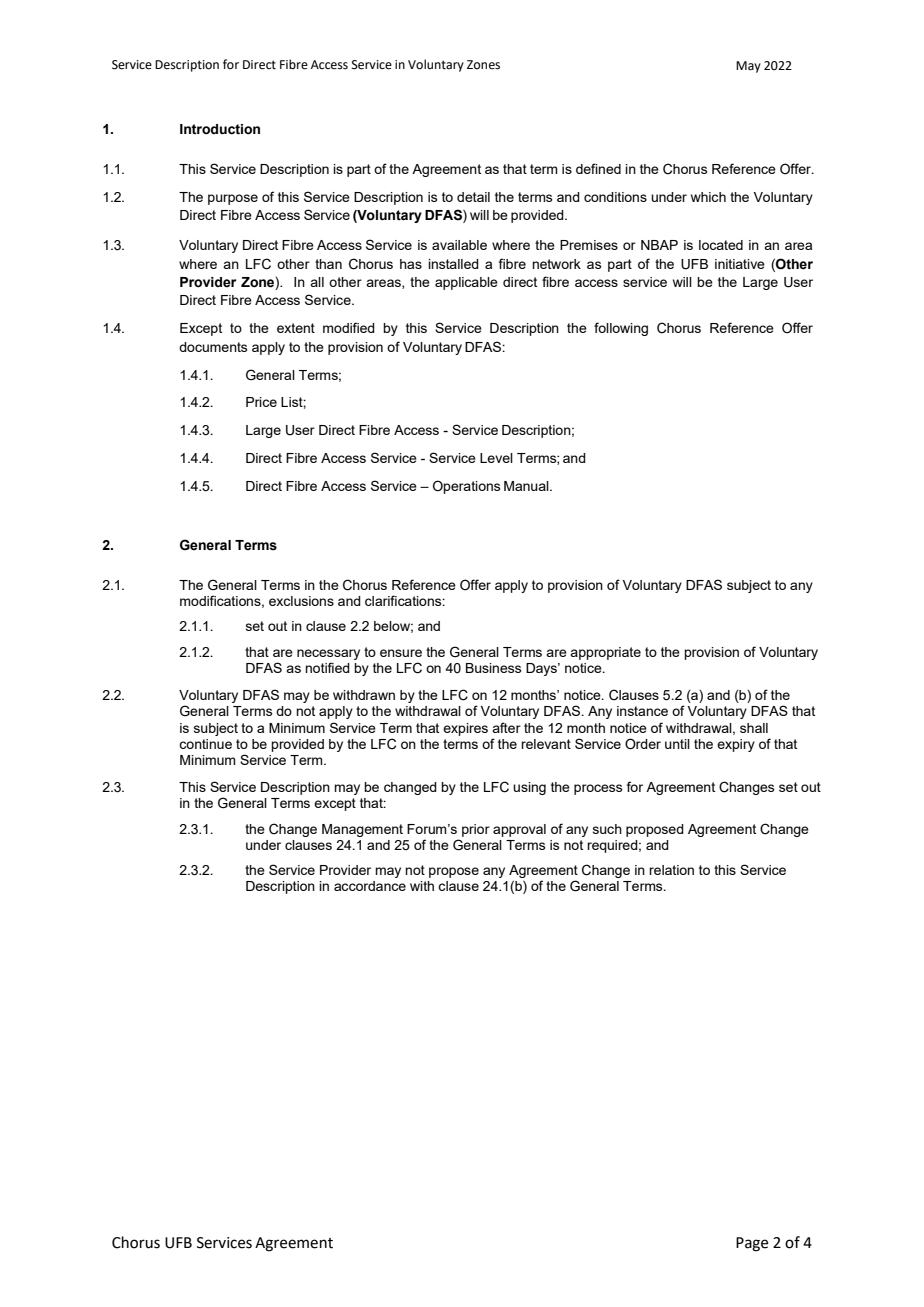 The height and width of the screenshot is (1307, 924). I want to click on detail, so click(473, 197).
